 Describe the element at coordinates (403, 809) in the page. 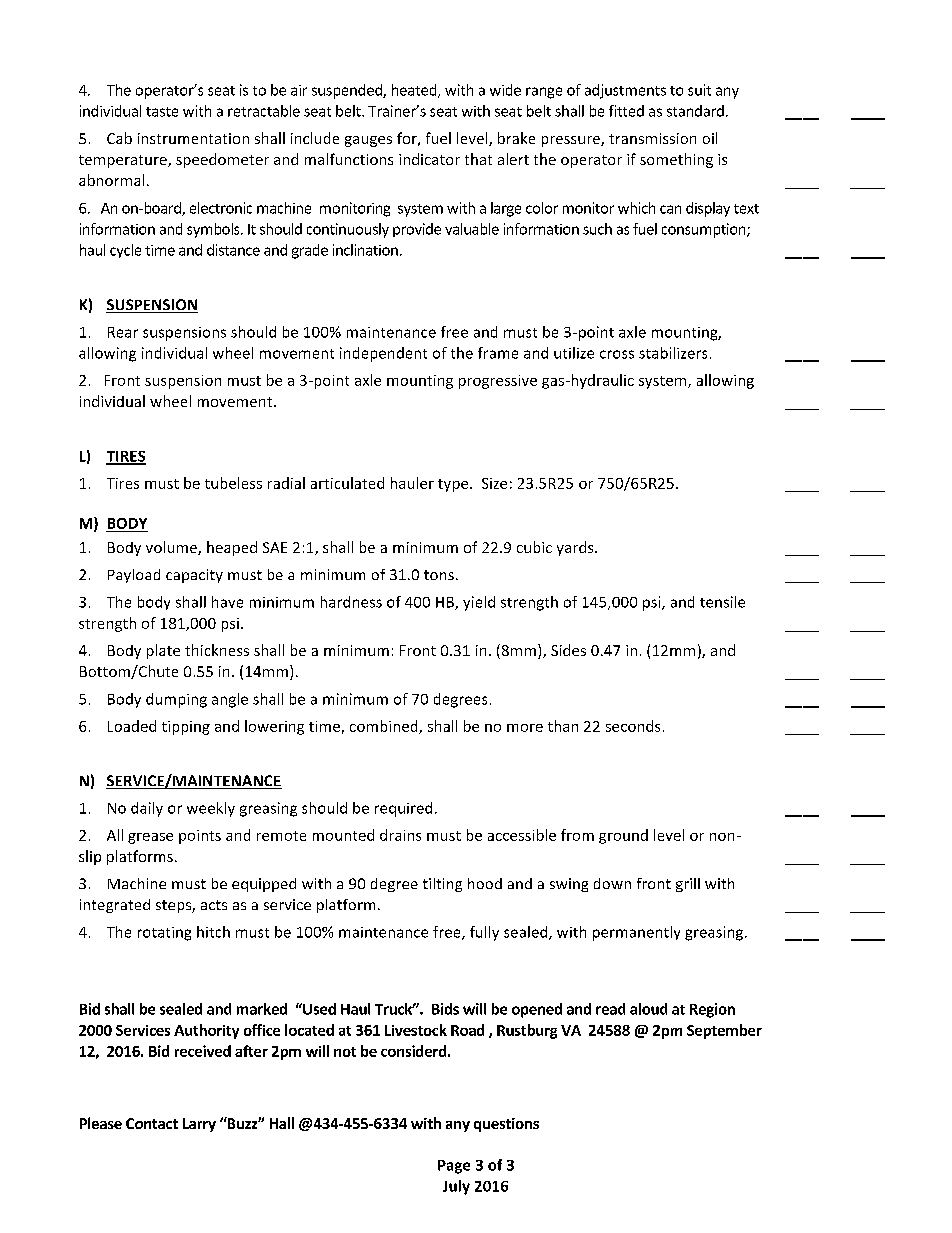

I see `required` at that location.
